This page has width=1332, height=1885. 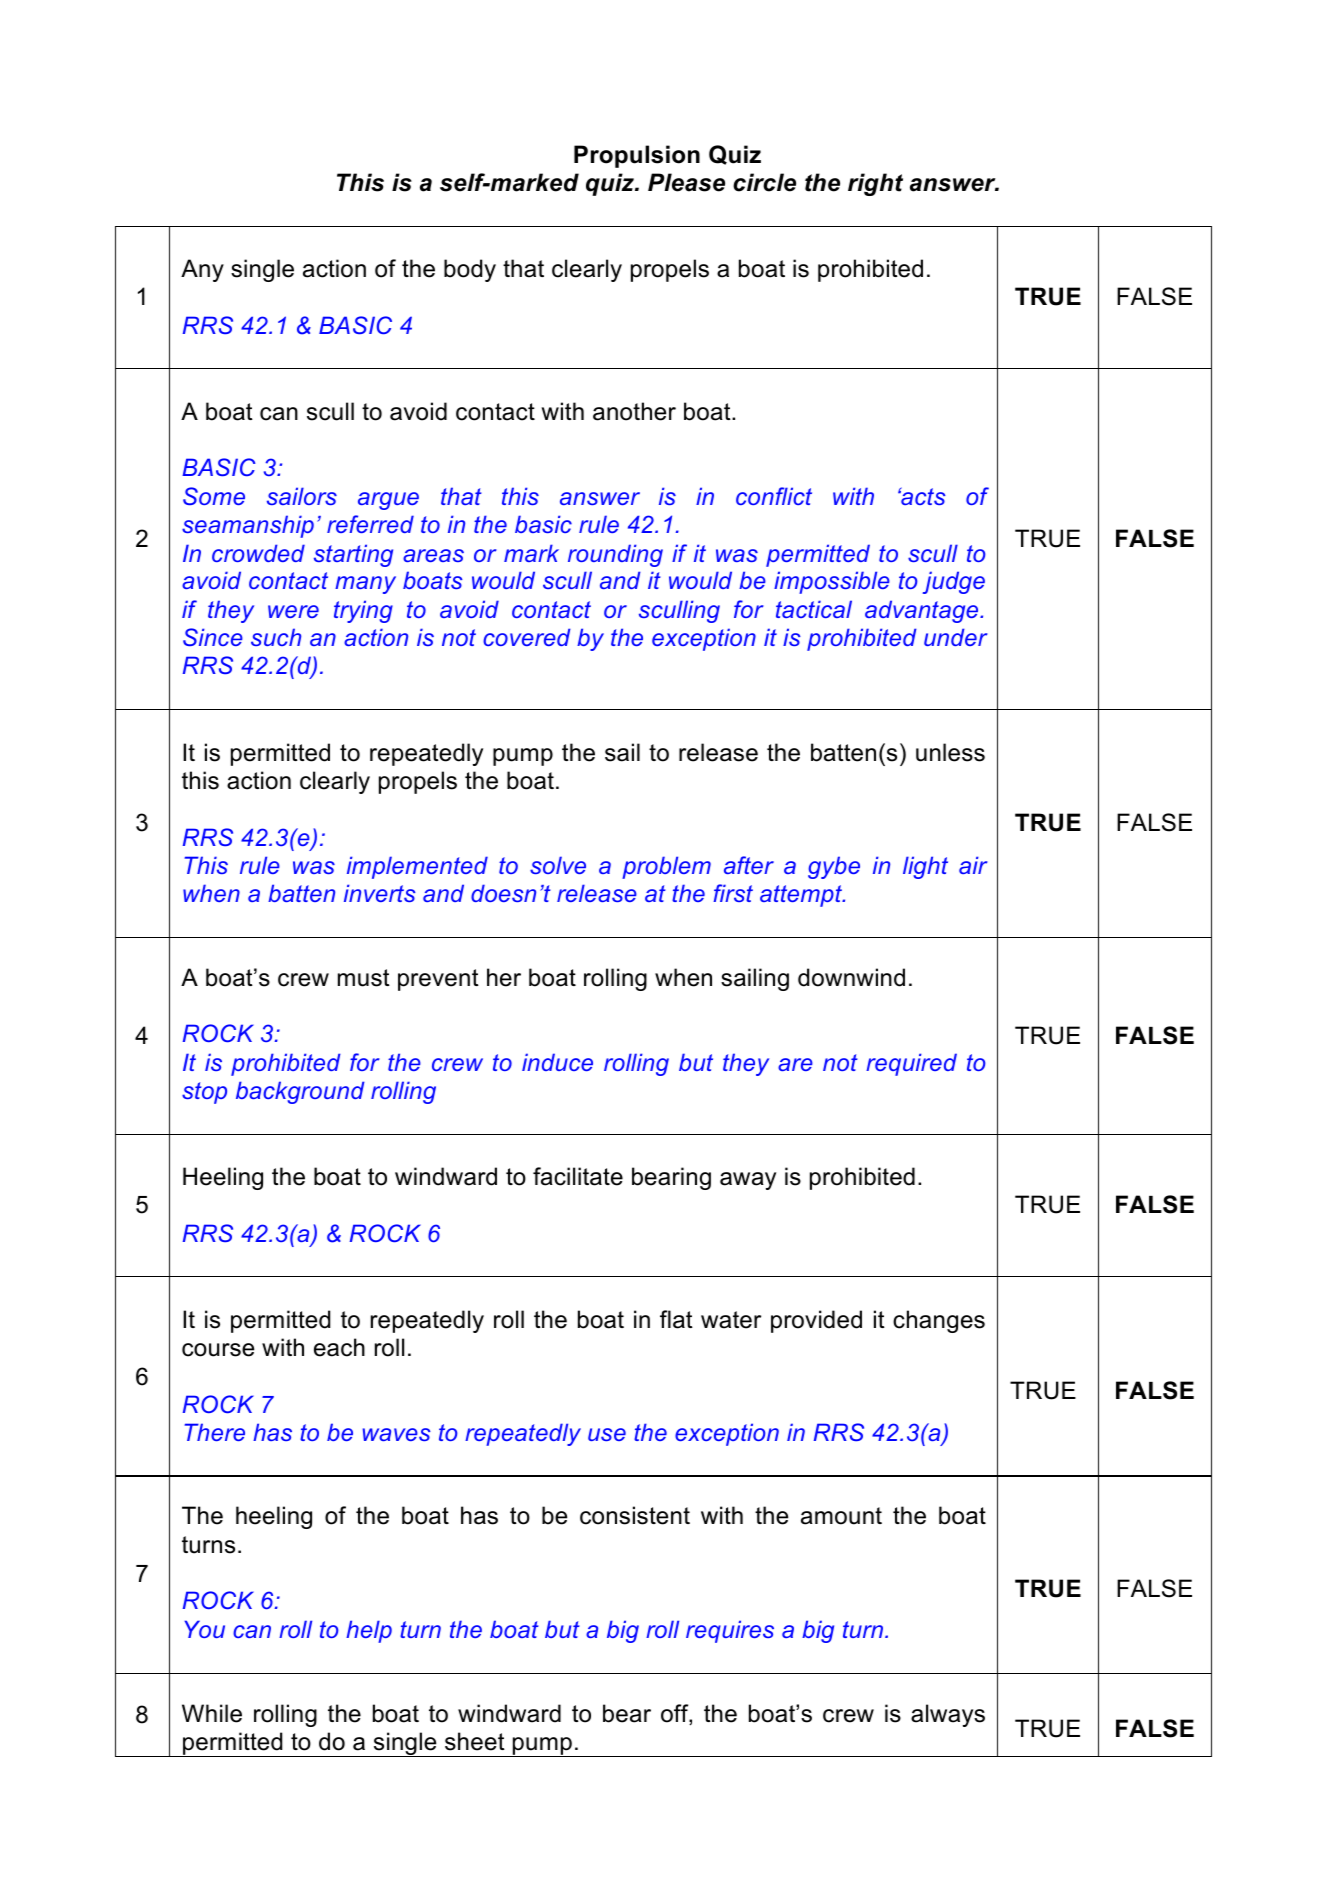 What do you see at coordinates (300, 1092) in the page?
I see `background` at bounding box center [300, 1092].
